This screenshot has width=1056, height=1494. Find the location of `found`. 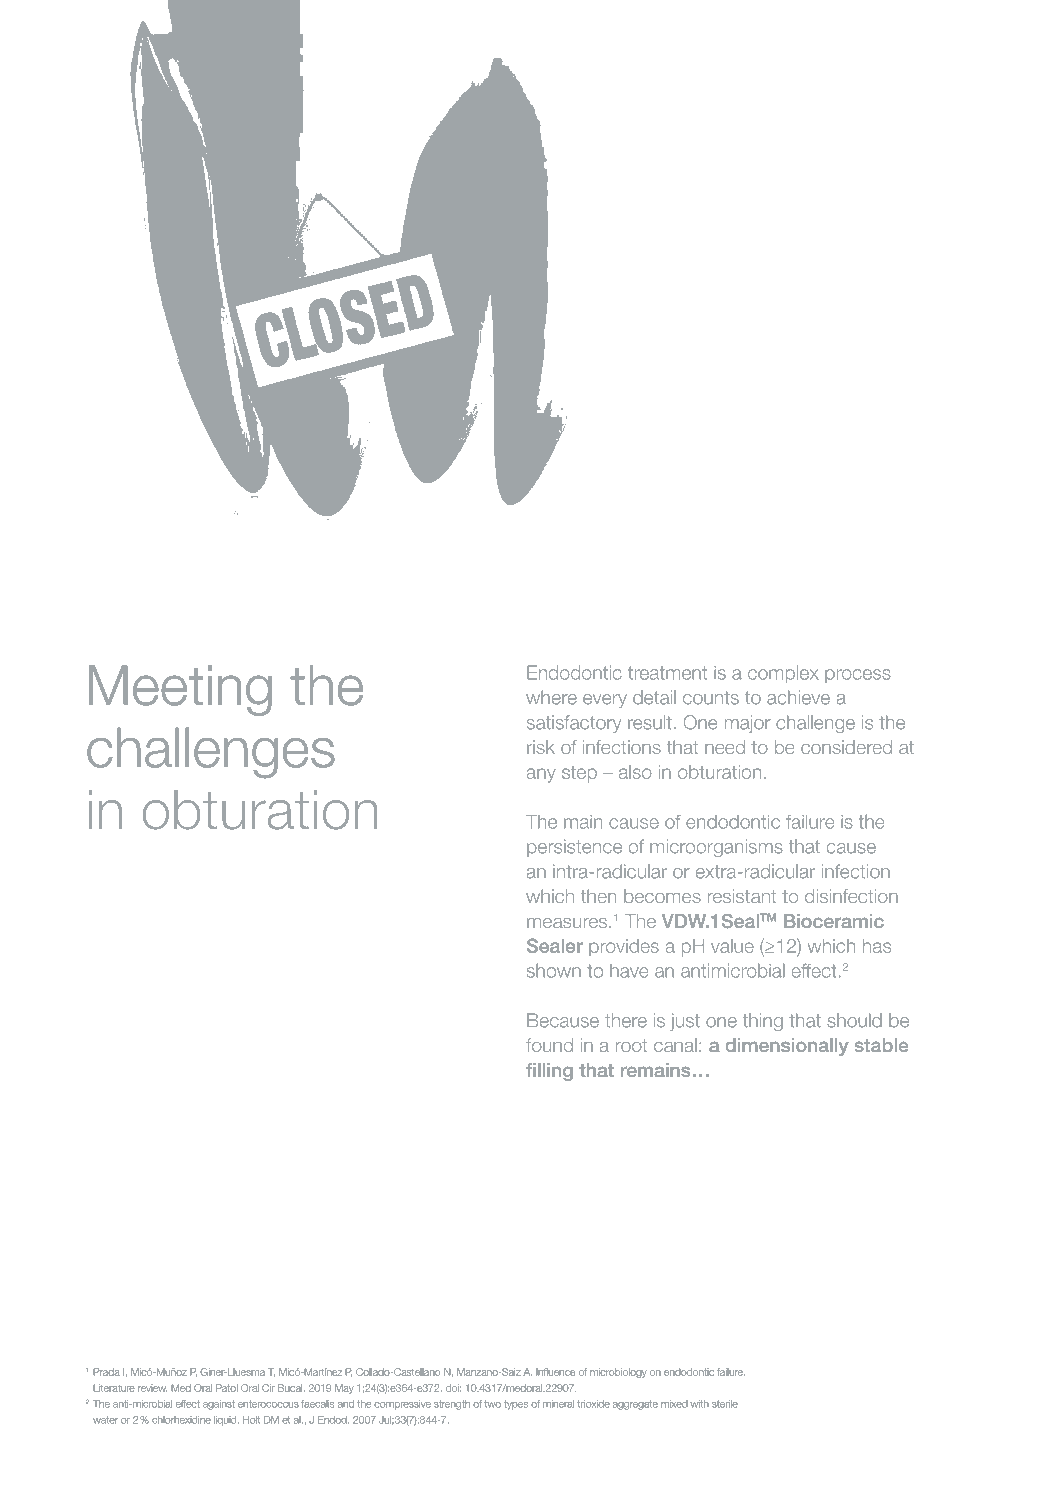

found is located at coordinates (549, 1045).
